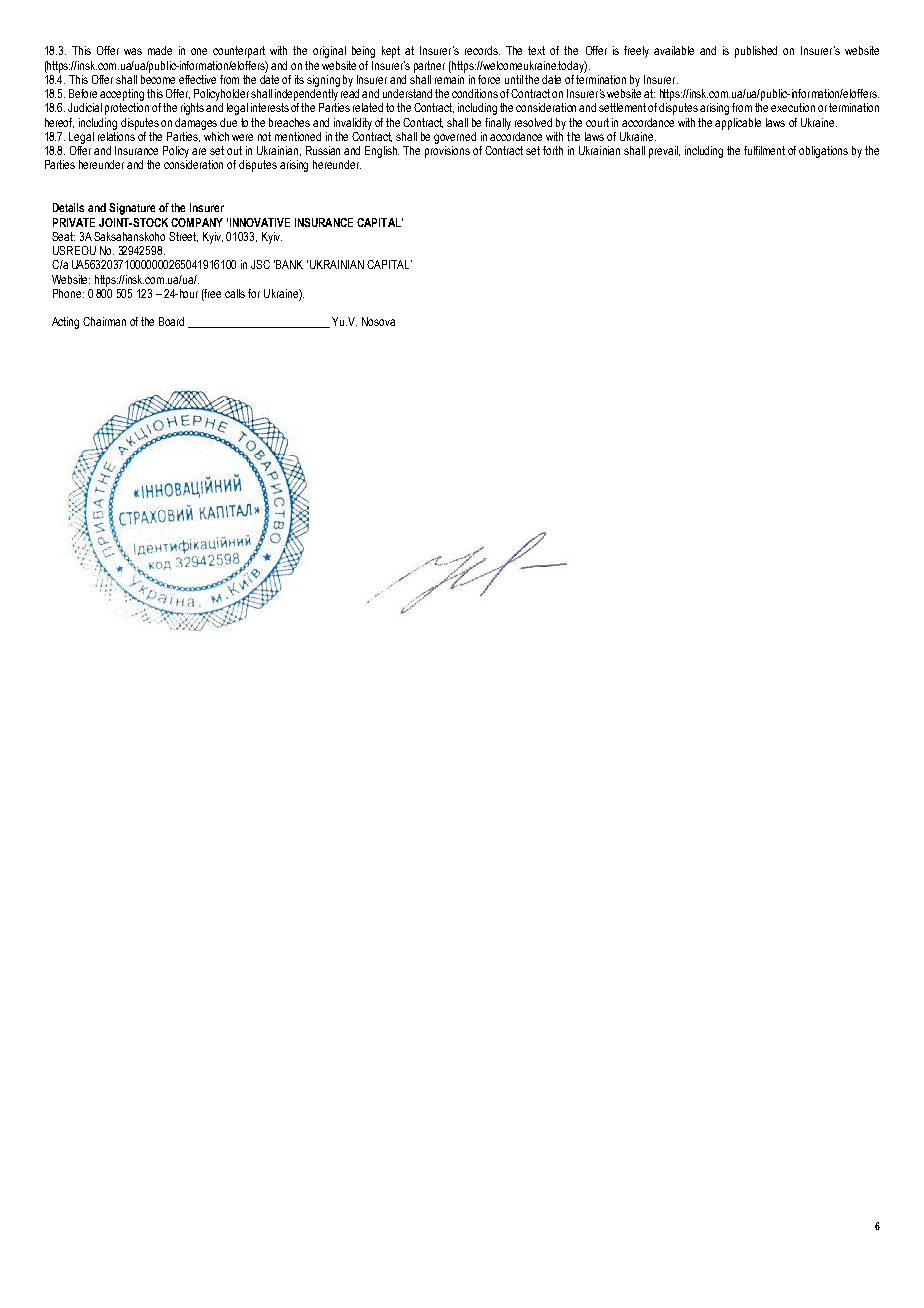 The image size is (924, 1308). What do you see at coordinates (183, 237) in the document?
I see `Street` at bounding box center [183, 237].
